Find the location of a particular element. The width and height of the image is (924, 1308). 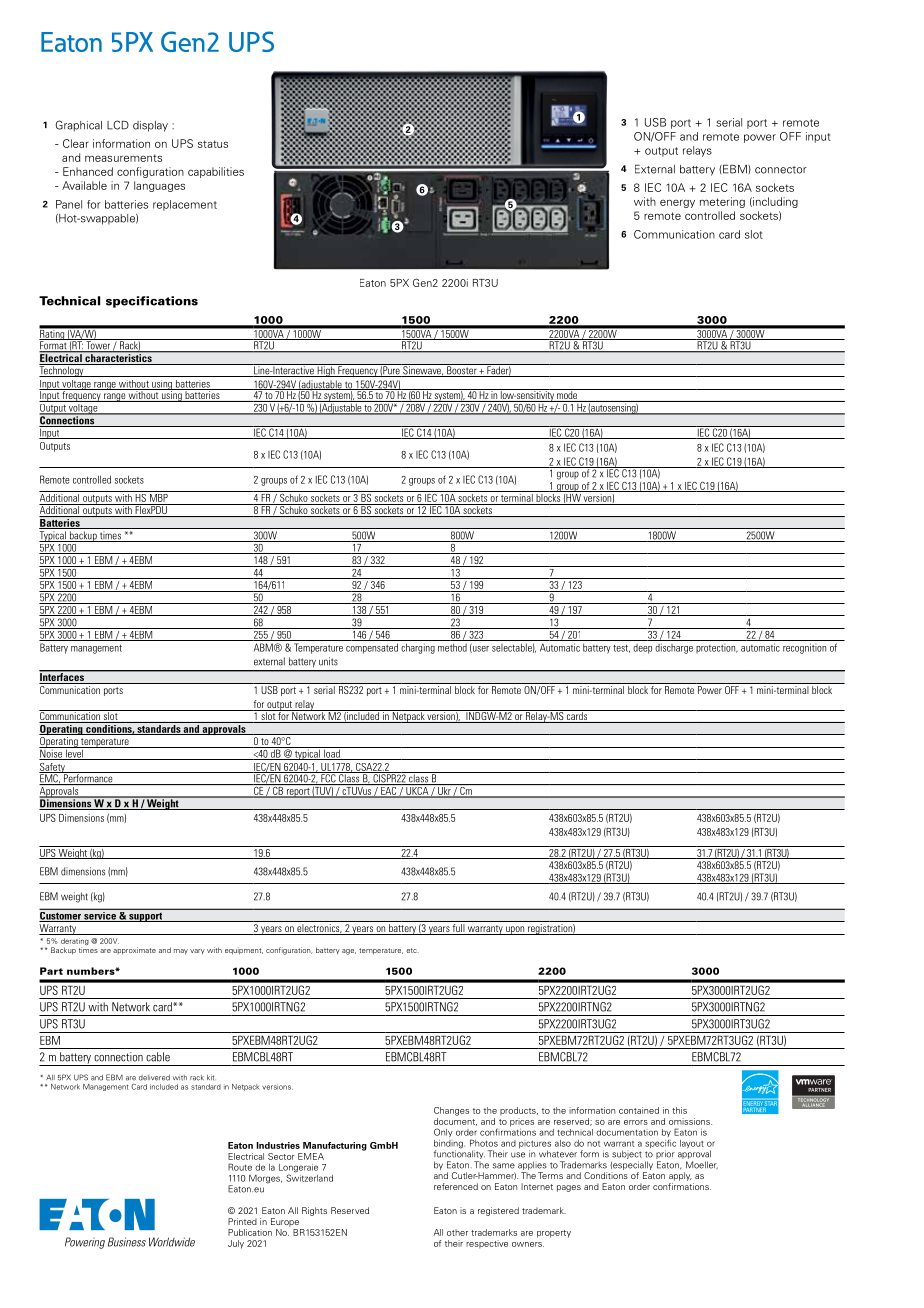

Printed is located at coordinates (242, 1221).
